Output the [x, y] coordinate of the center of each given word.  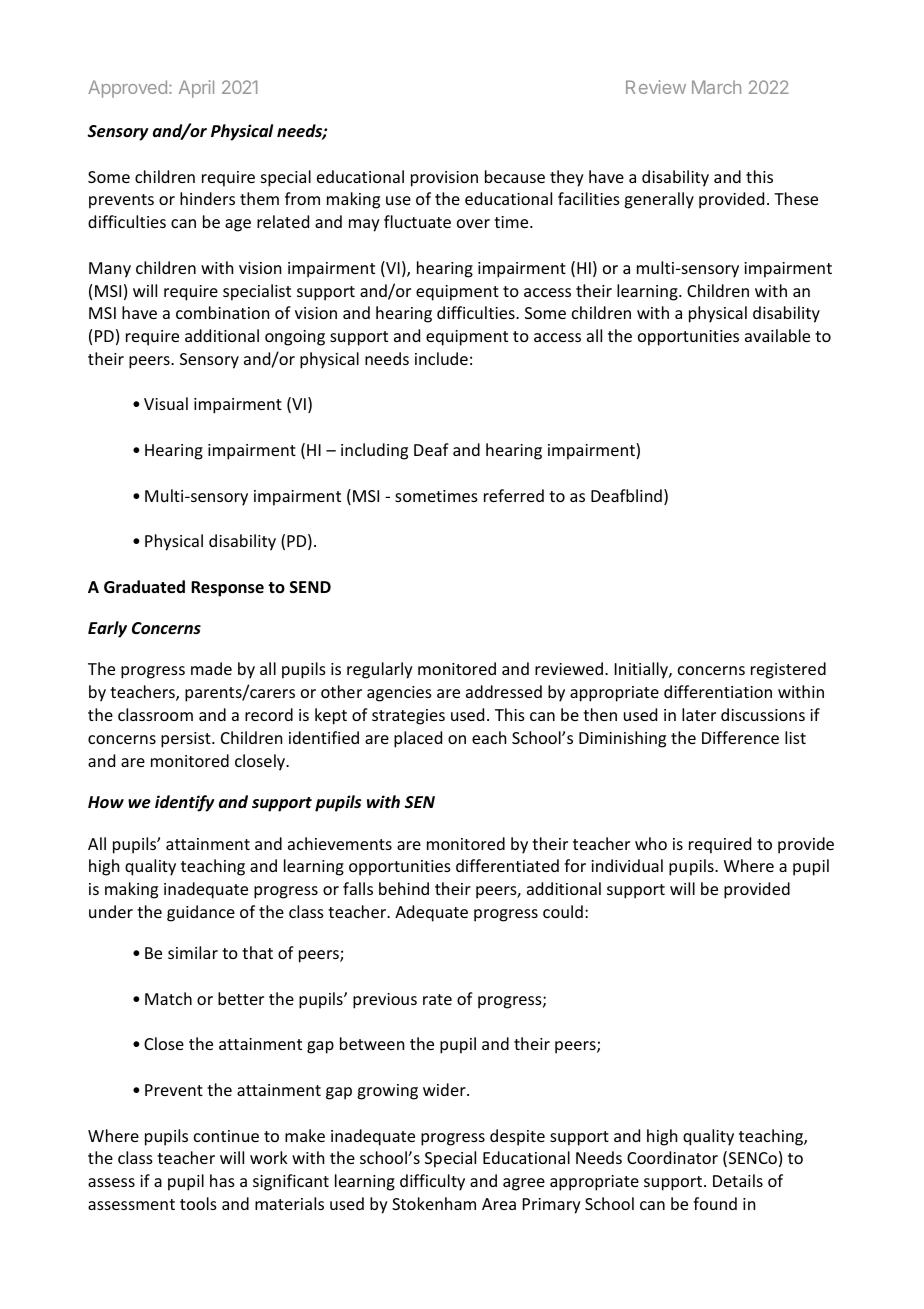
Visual [166, 403]
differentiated [507, 865]
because [515, 176]
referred [514, 495]
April [196, 89]
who [651, 843]
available [777, 335]
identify [185, 803]
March [716, 87]
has [222, 1180]
